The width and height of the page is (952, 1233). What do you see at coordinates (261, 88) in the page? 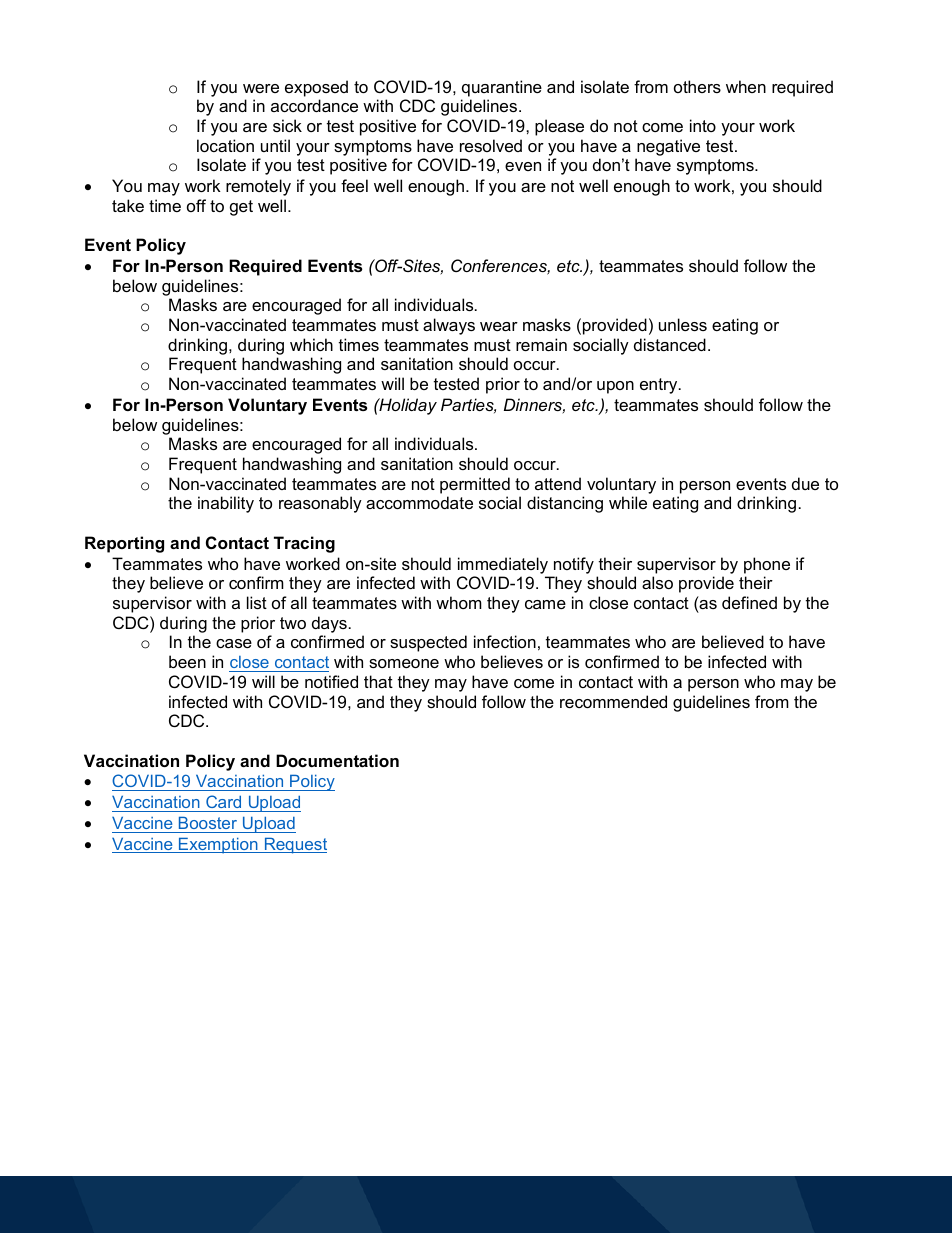
I see `were` at bounding box center [261, 88].
